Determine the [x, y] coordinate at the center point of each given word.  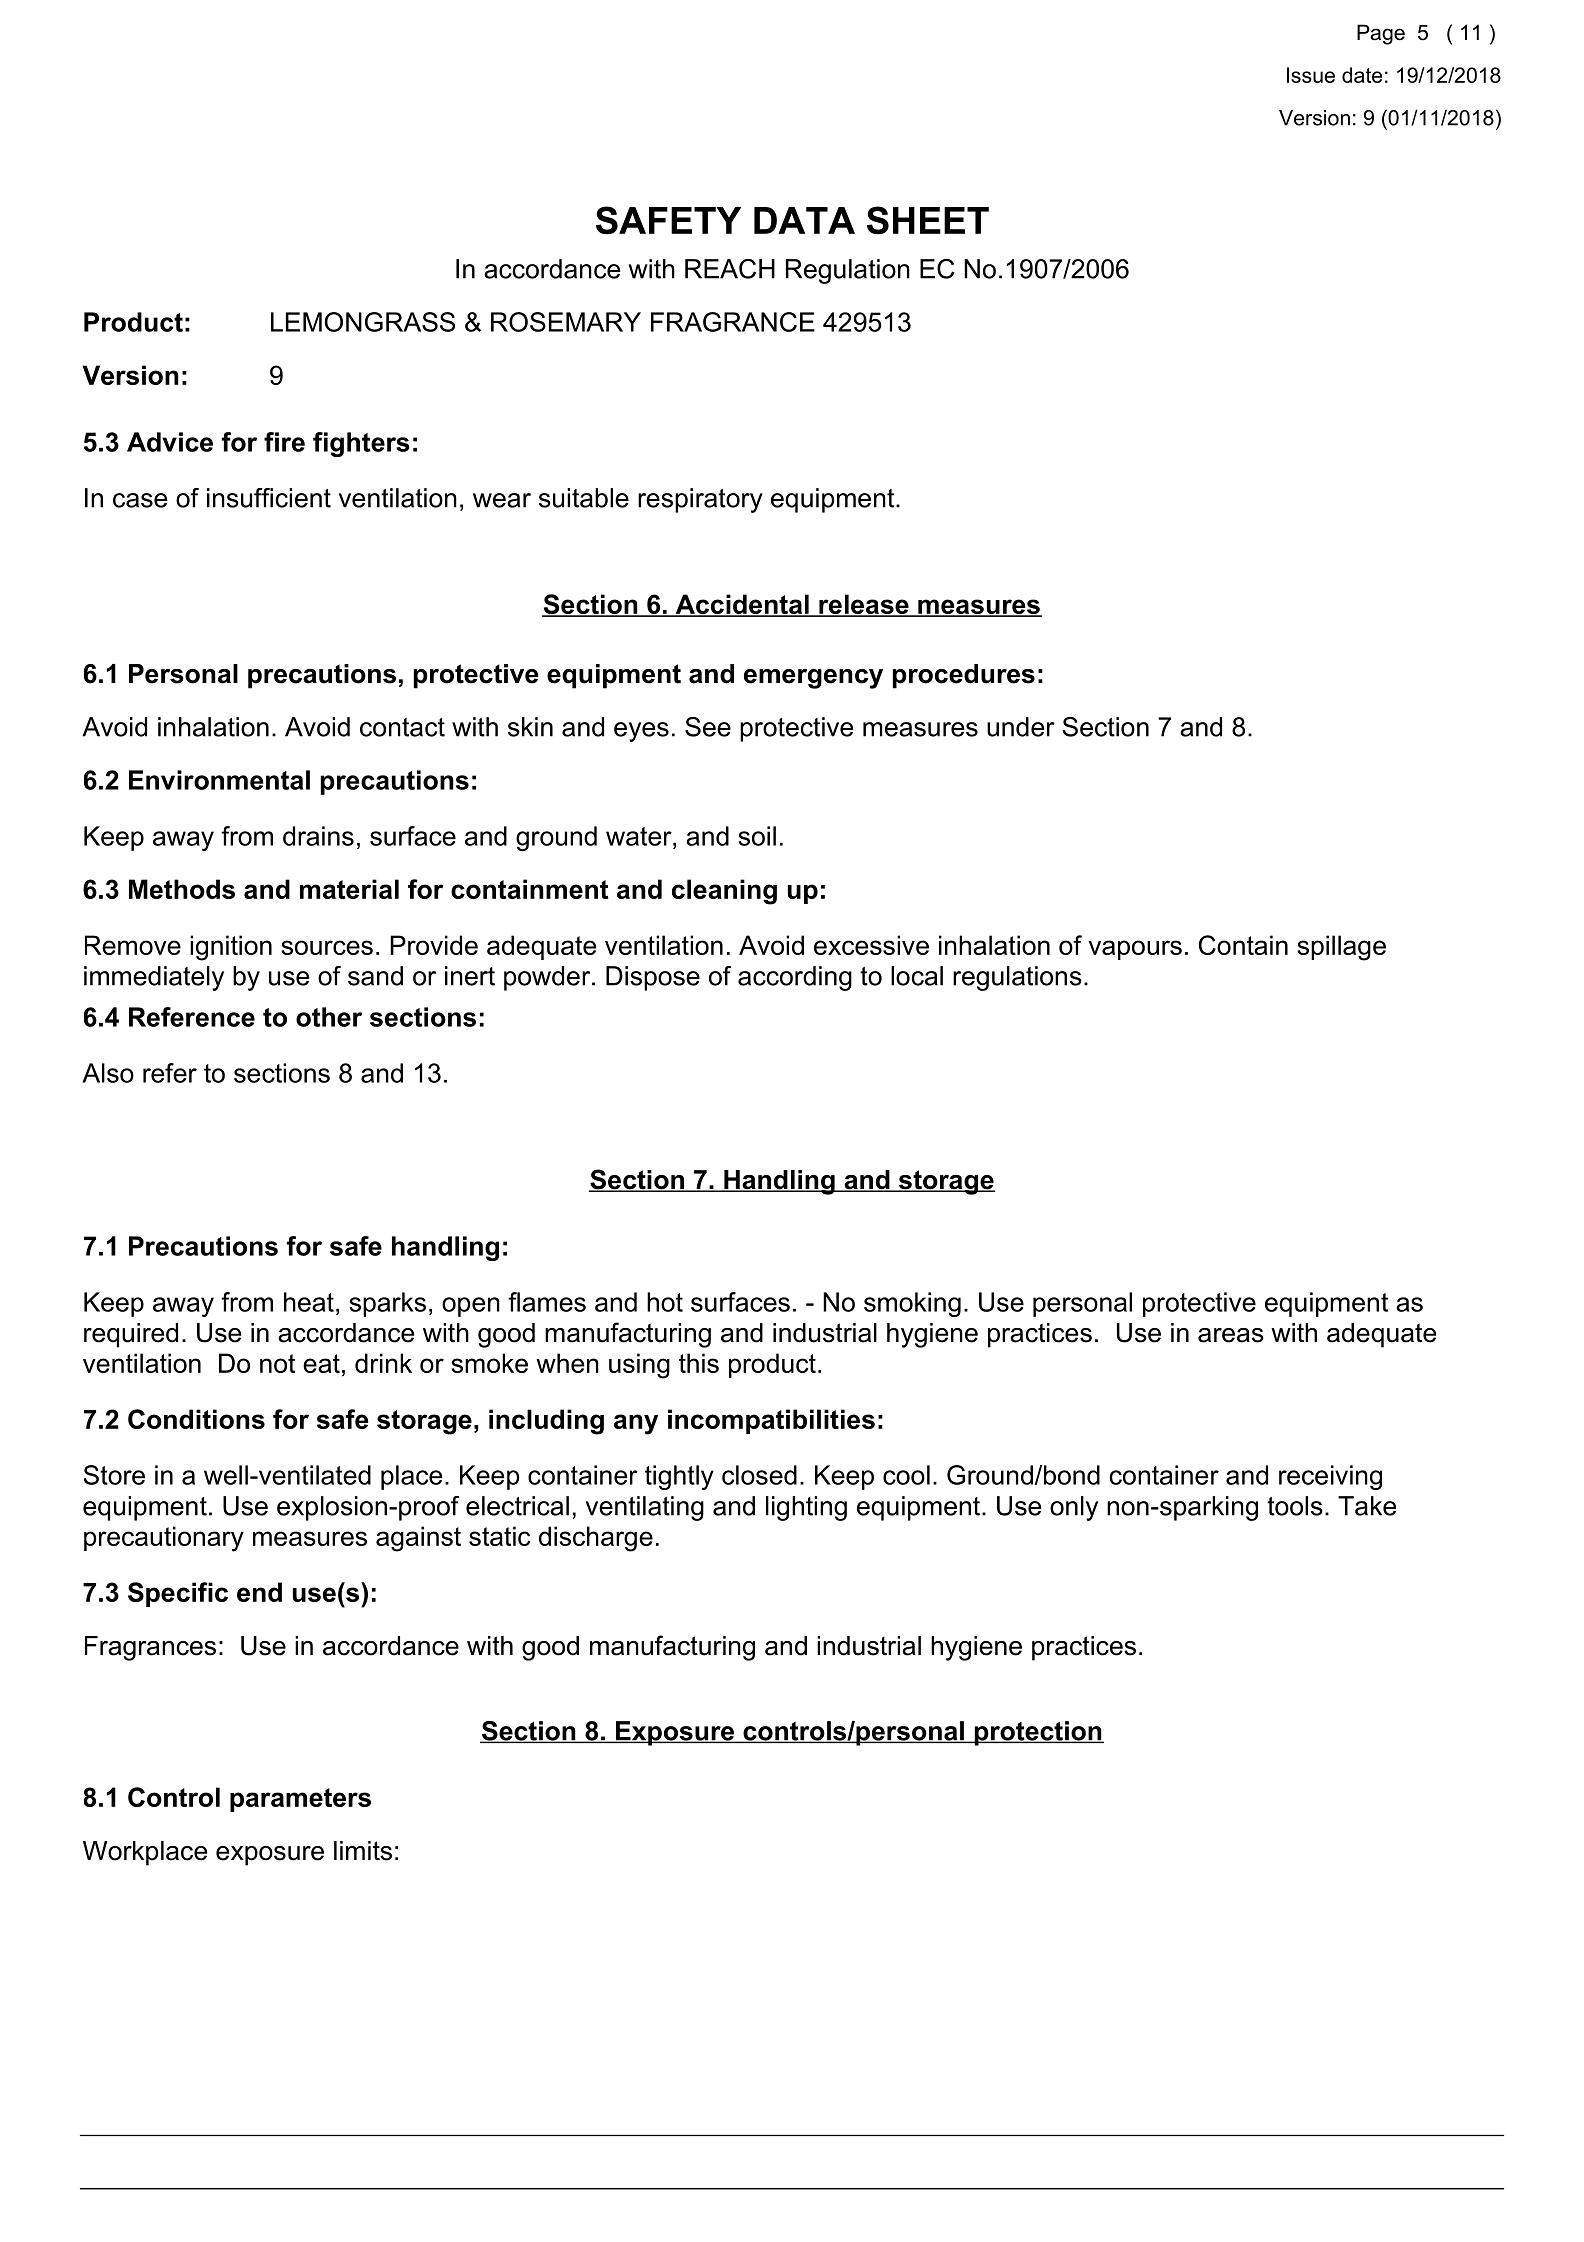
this [699, 1363]
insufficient [269, 498]
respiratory [700, 500]
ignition [231, 948]
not [277, 1363]
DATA [804, 220]
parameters [300, 1800]
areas [1231, 1335]
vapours [1135, 950]
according [795, 978]
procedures [964, 676]
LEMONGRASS [363, 322]
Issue [1311, 75]
